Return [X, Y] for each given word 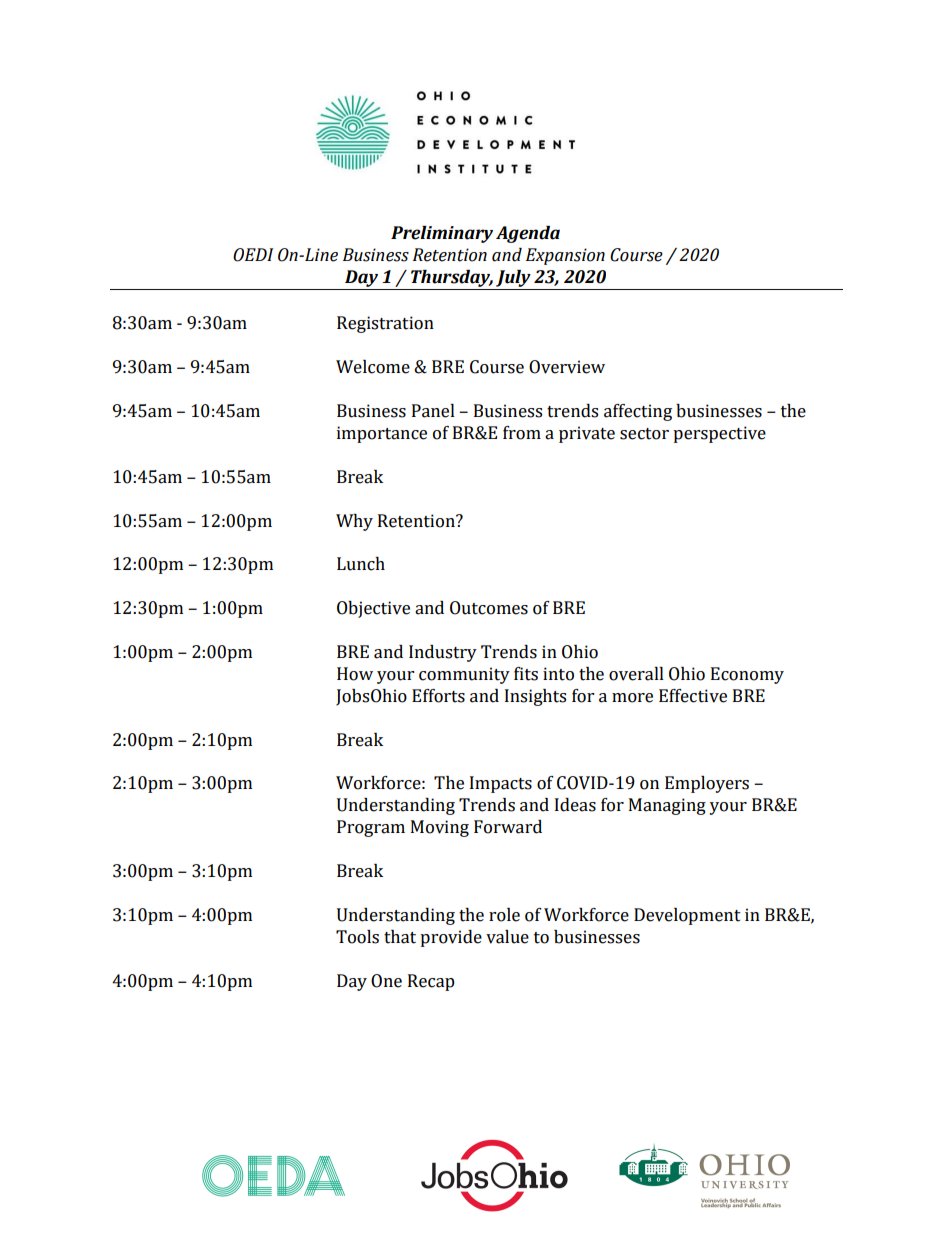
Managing [667, 806]
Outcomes [489, 608]
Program [371, 828]
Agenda [528, 234]
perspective [719, 434]
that [400, 937]
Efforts [438, 696]
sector [644, 434]
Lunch [361, 564]
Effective [693, 696]
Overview [567, 367]
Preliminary [442, 234]
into [558, 674]
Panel [433, 411]
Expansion [565, 256]
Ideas [575, 805]
